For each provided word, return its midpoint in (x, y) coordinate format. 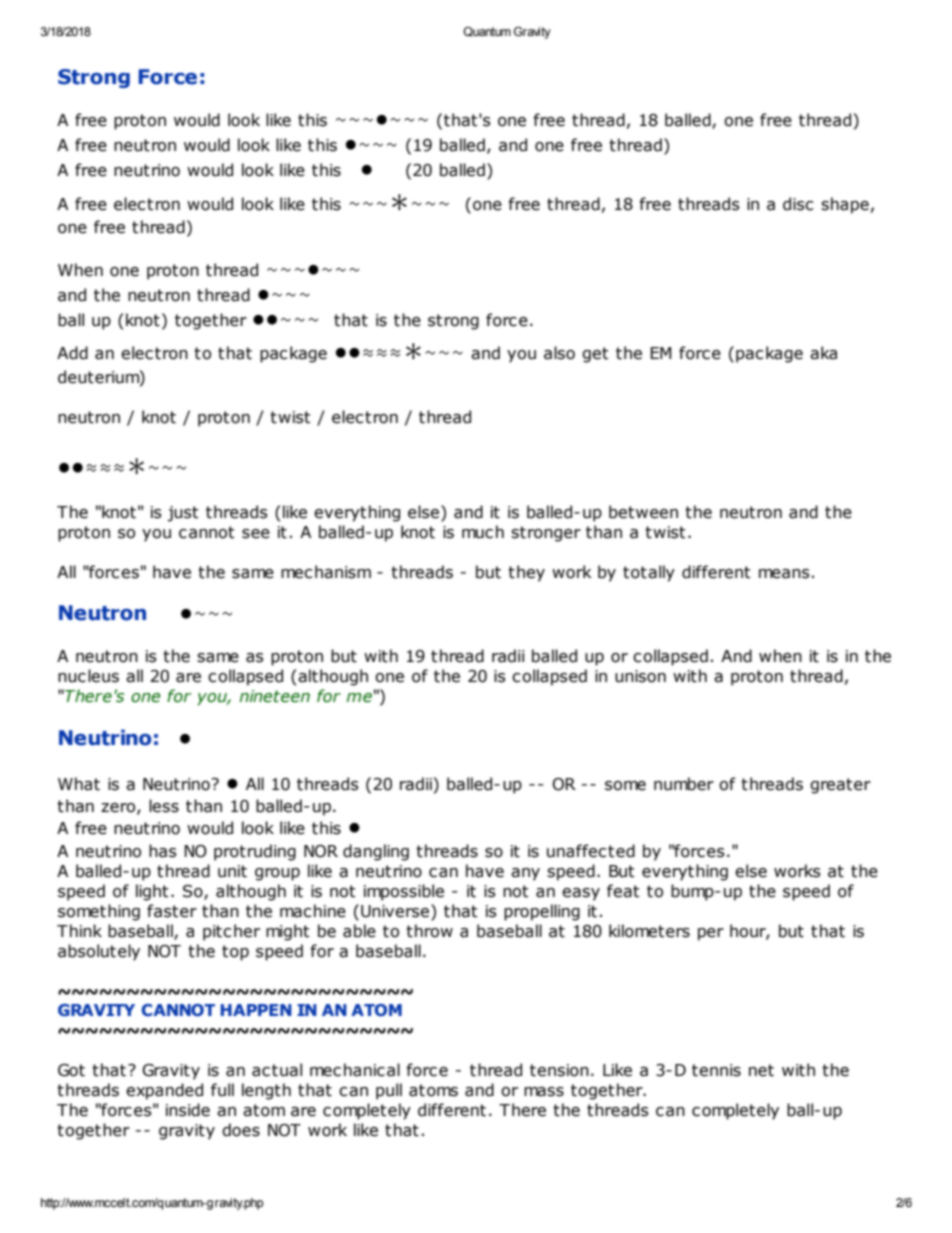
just (182, 514)
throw (429, 931)
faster (172, 911)
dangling (376, 852)
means (784, 574)
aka (823, 353)
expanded (164, 1091)
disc (798, 204)
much (483, 532)
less (164, 806)
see (256, 534)
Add (72, 353)
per (711, 934)
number (684, 784)
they (526, 573)
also (559, 353)
